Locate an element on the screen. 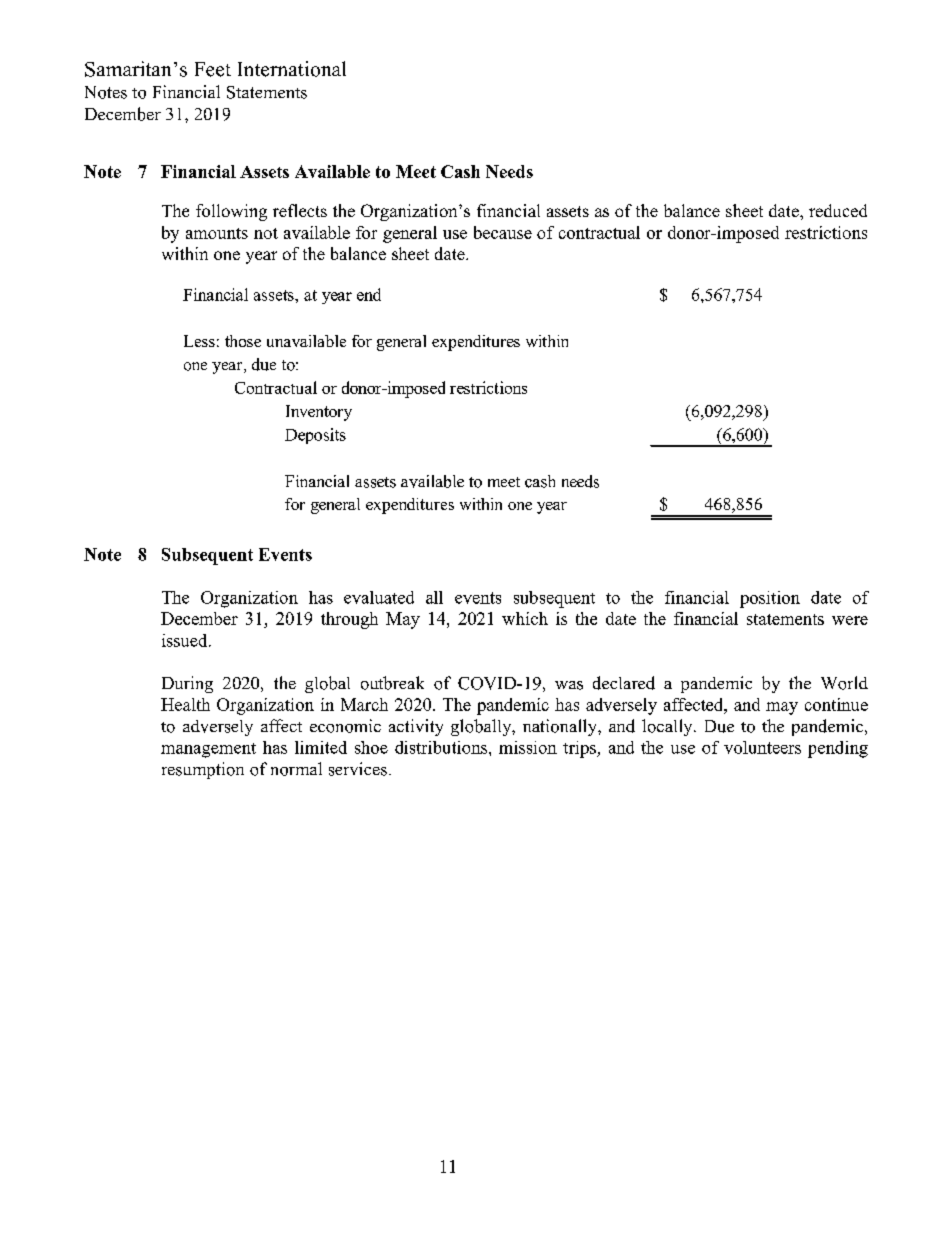 Image resolution: width=952 pixels, height=1233 pixels. those is located at coordinates (243, 341).
